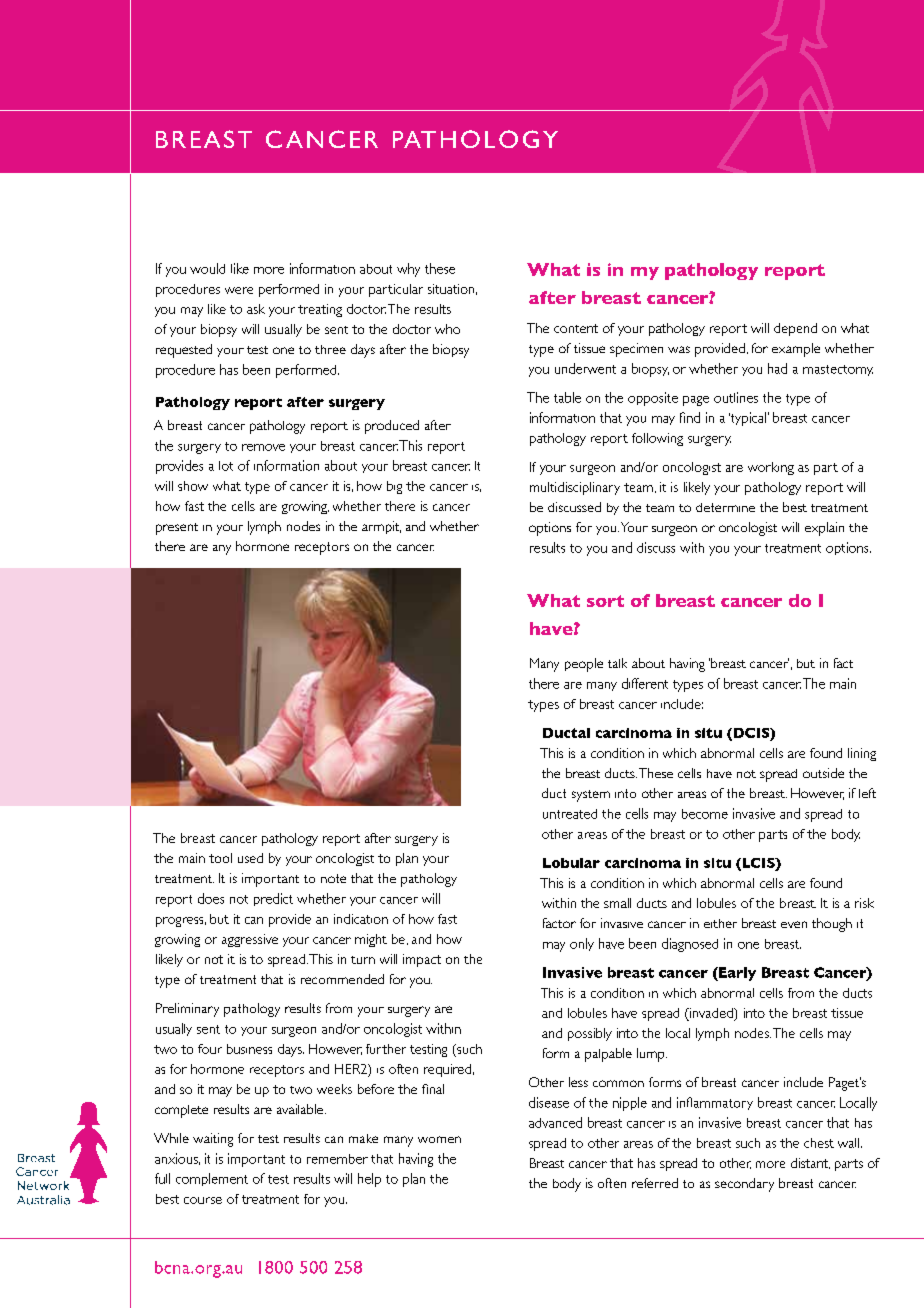 The width and height of the document is (924, 1308). I want to click on depend, so click(795, 329).
